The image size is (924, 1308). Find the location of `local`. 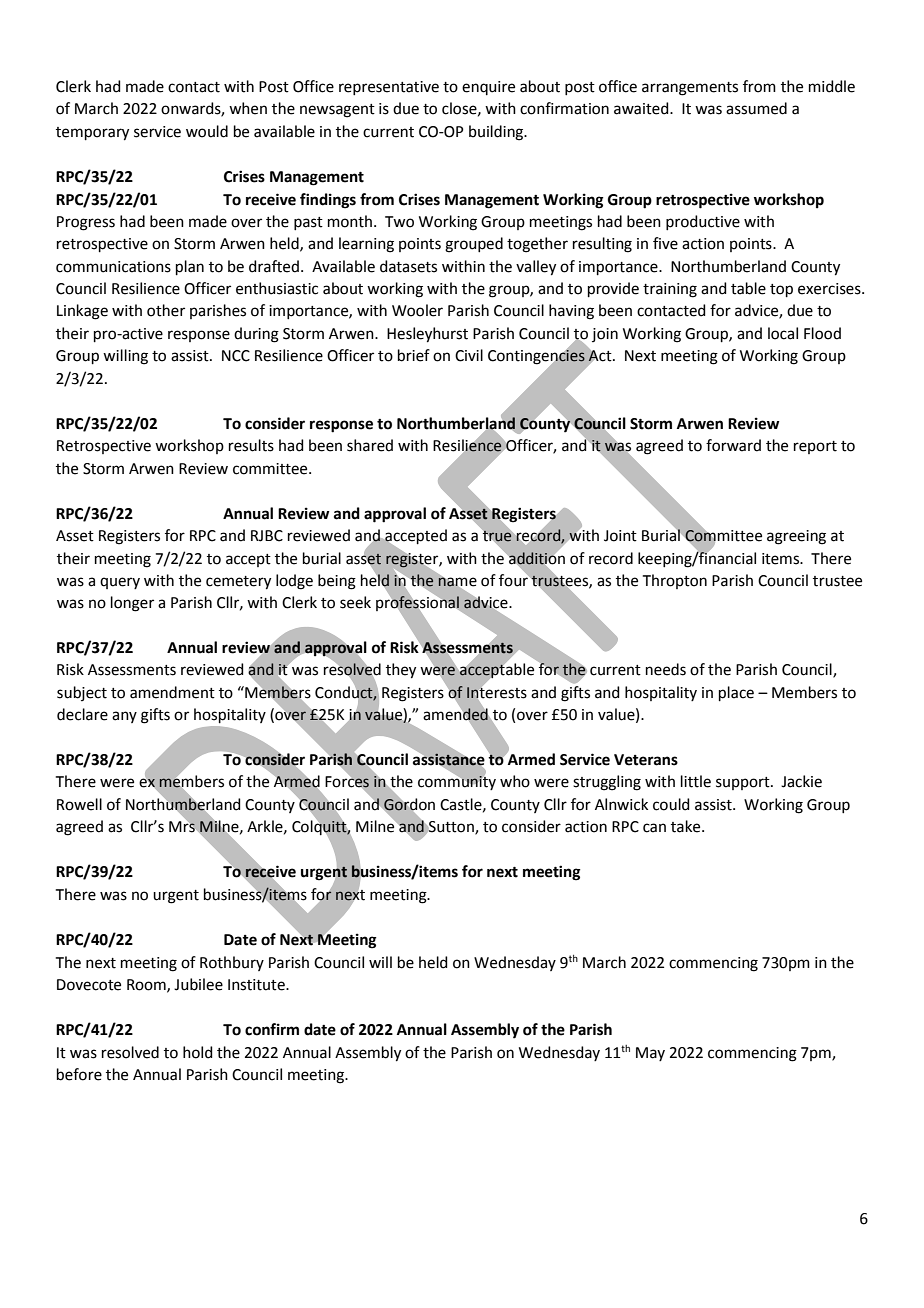

local is located at coordinates (783, 333).
